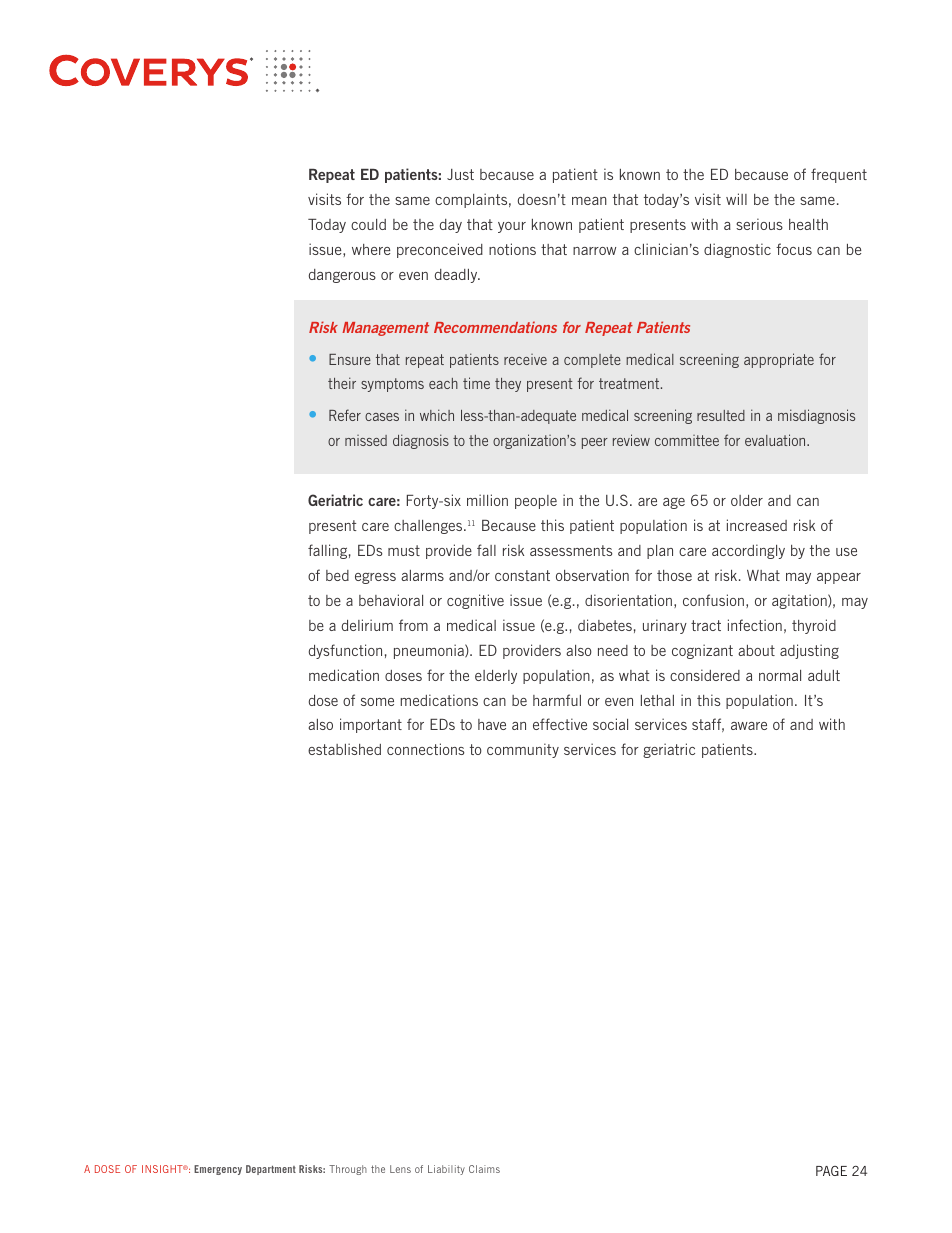  Describe the element at coordinates (271, 1170) in the document. I see `Department` at that location.
